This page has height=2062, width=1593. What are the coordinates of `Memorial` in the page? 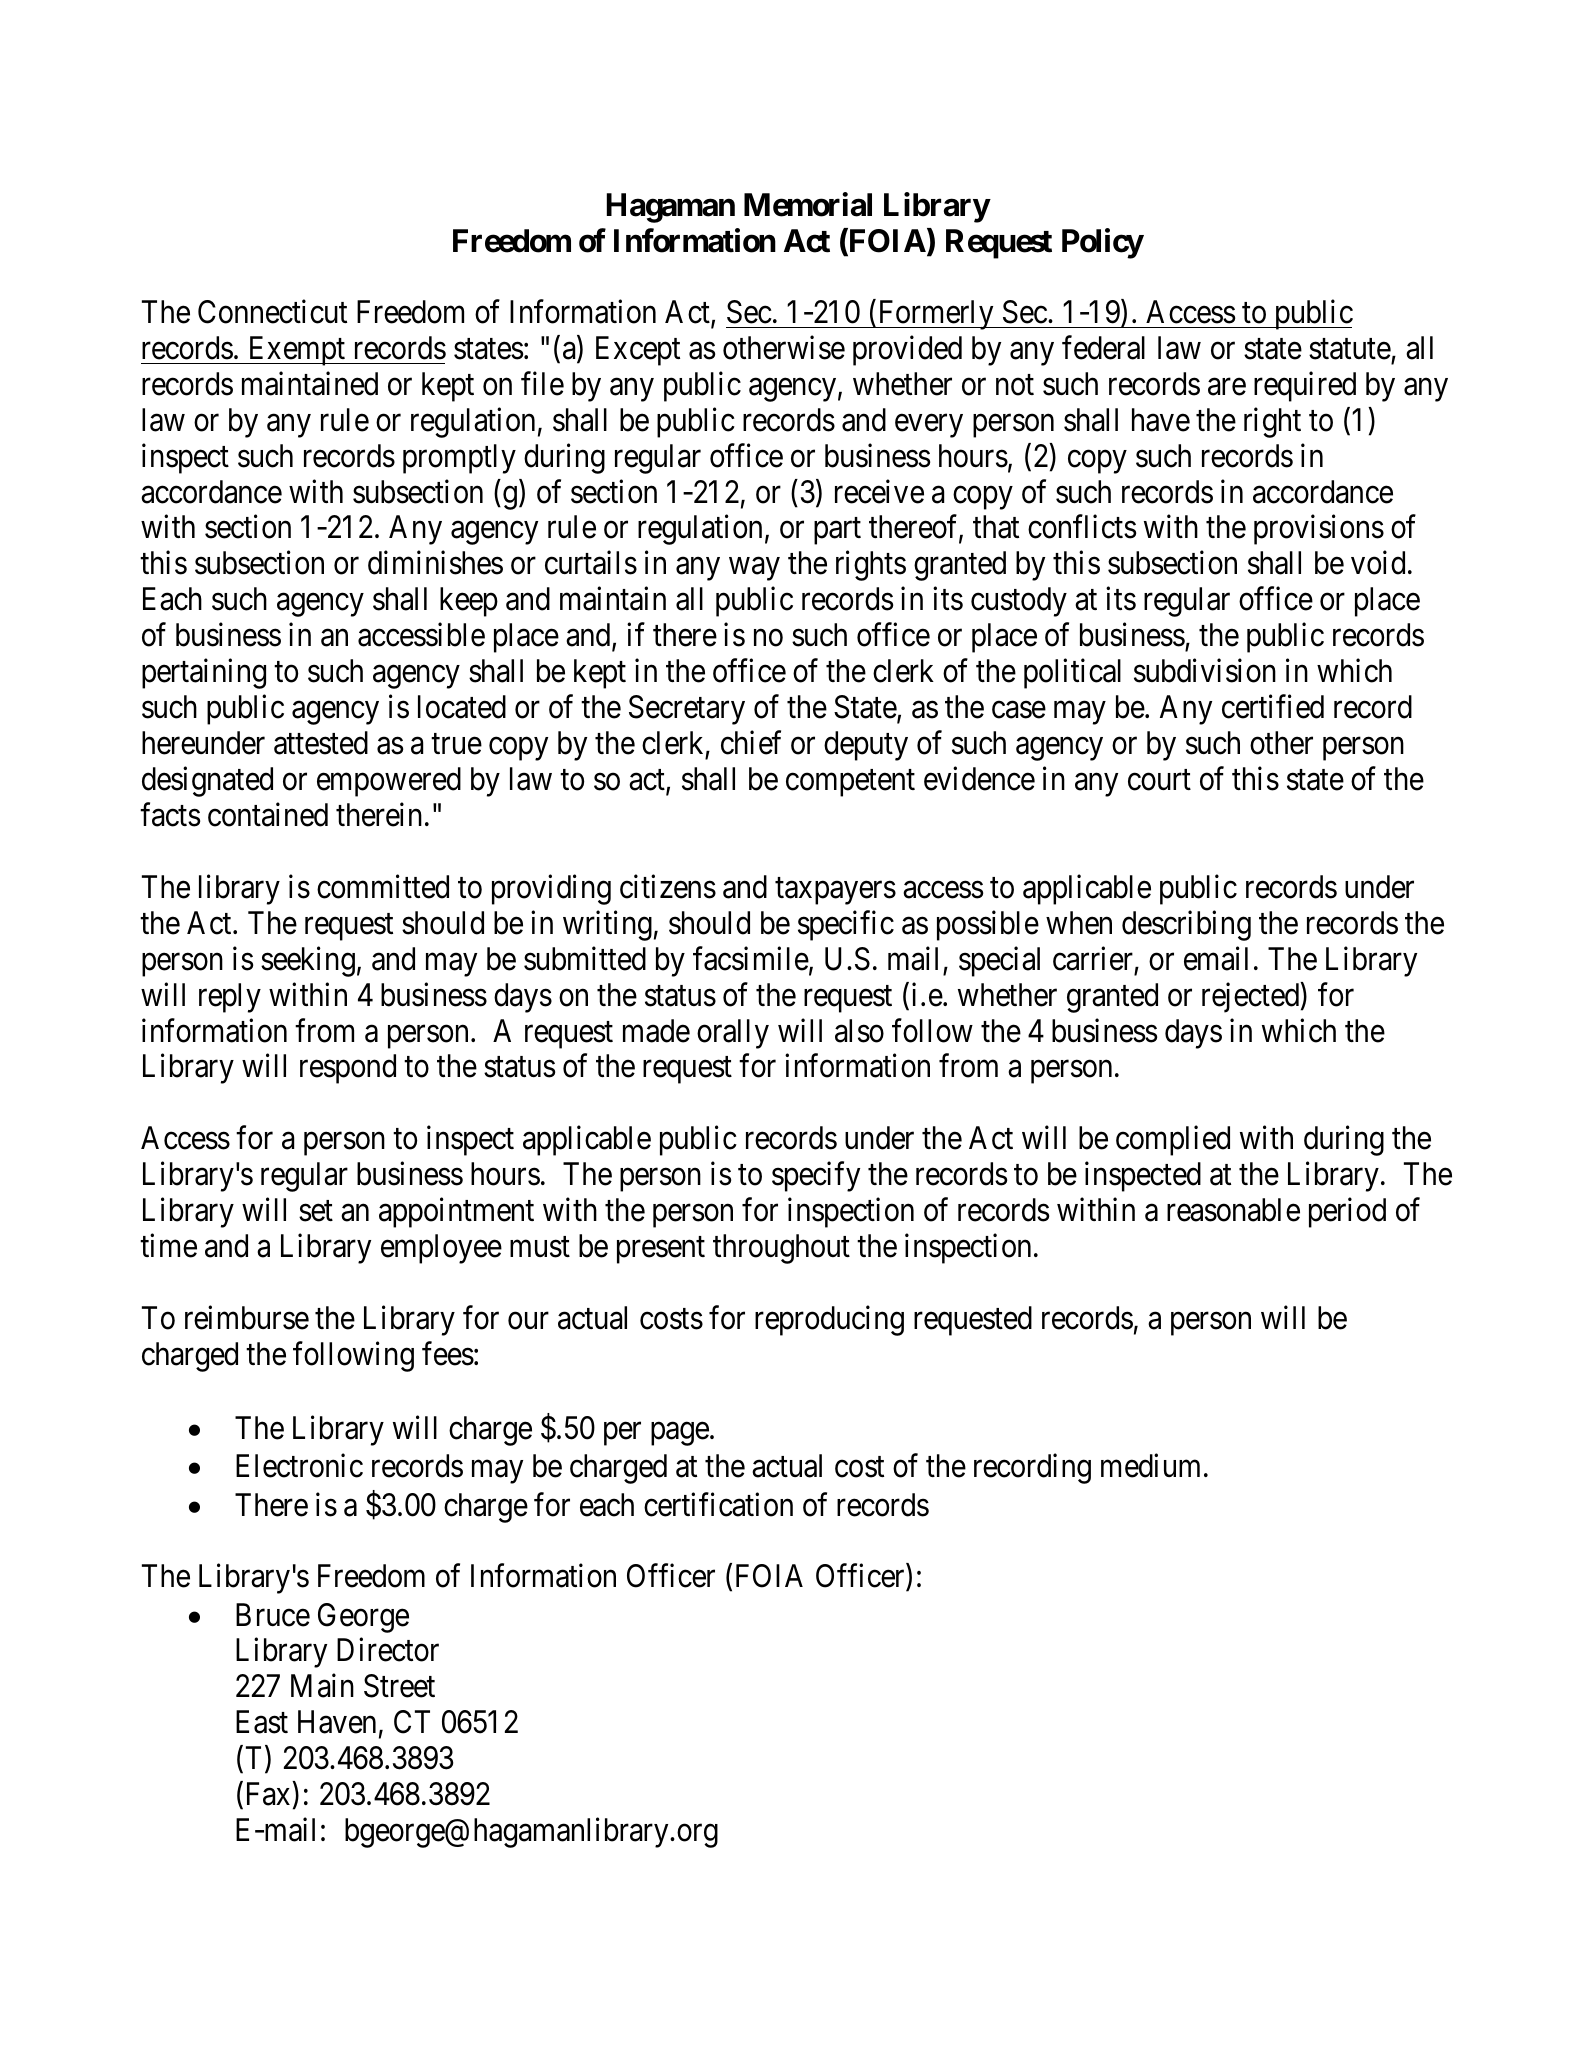 It's located at (808, 204).
